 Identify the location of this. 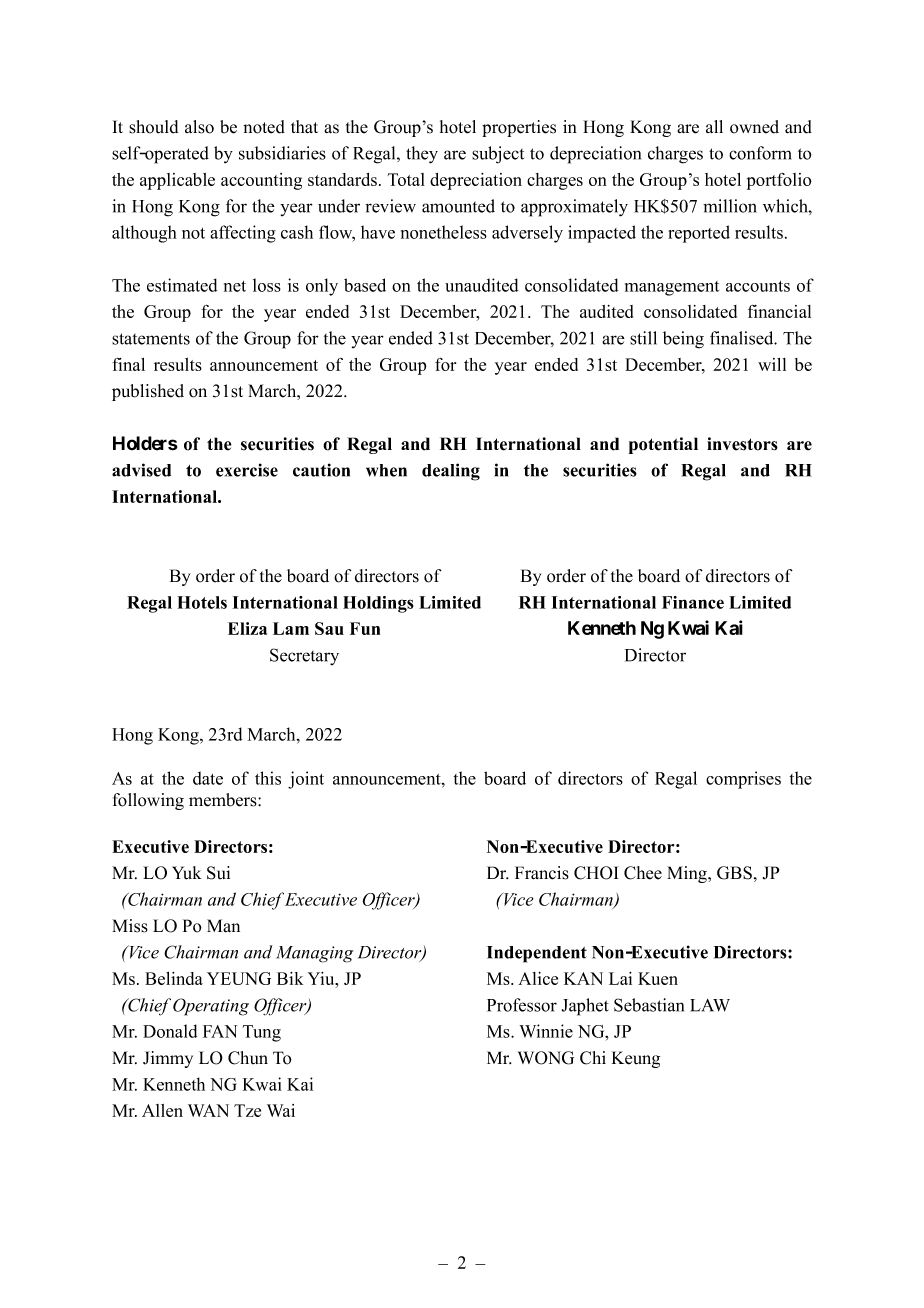
(268, 778).
